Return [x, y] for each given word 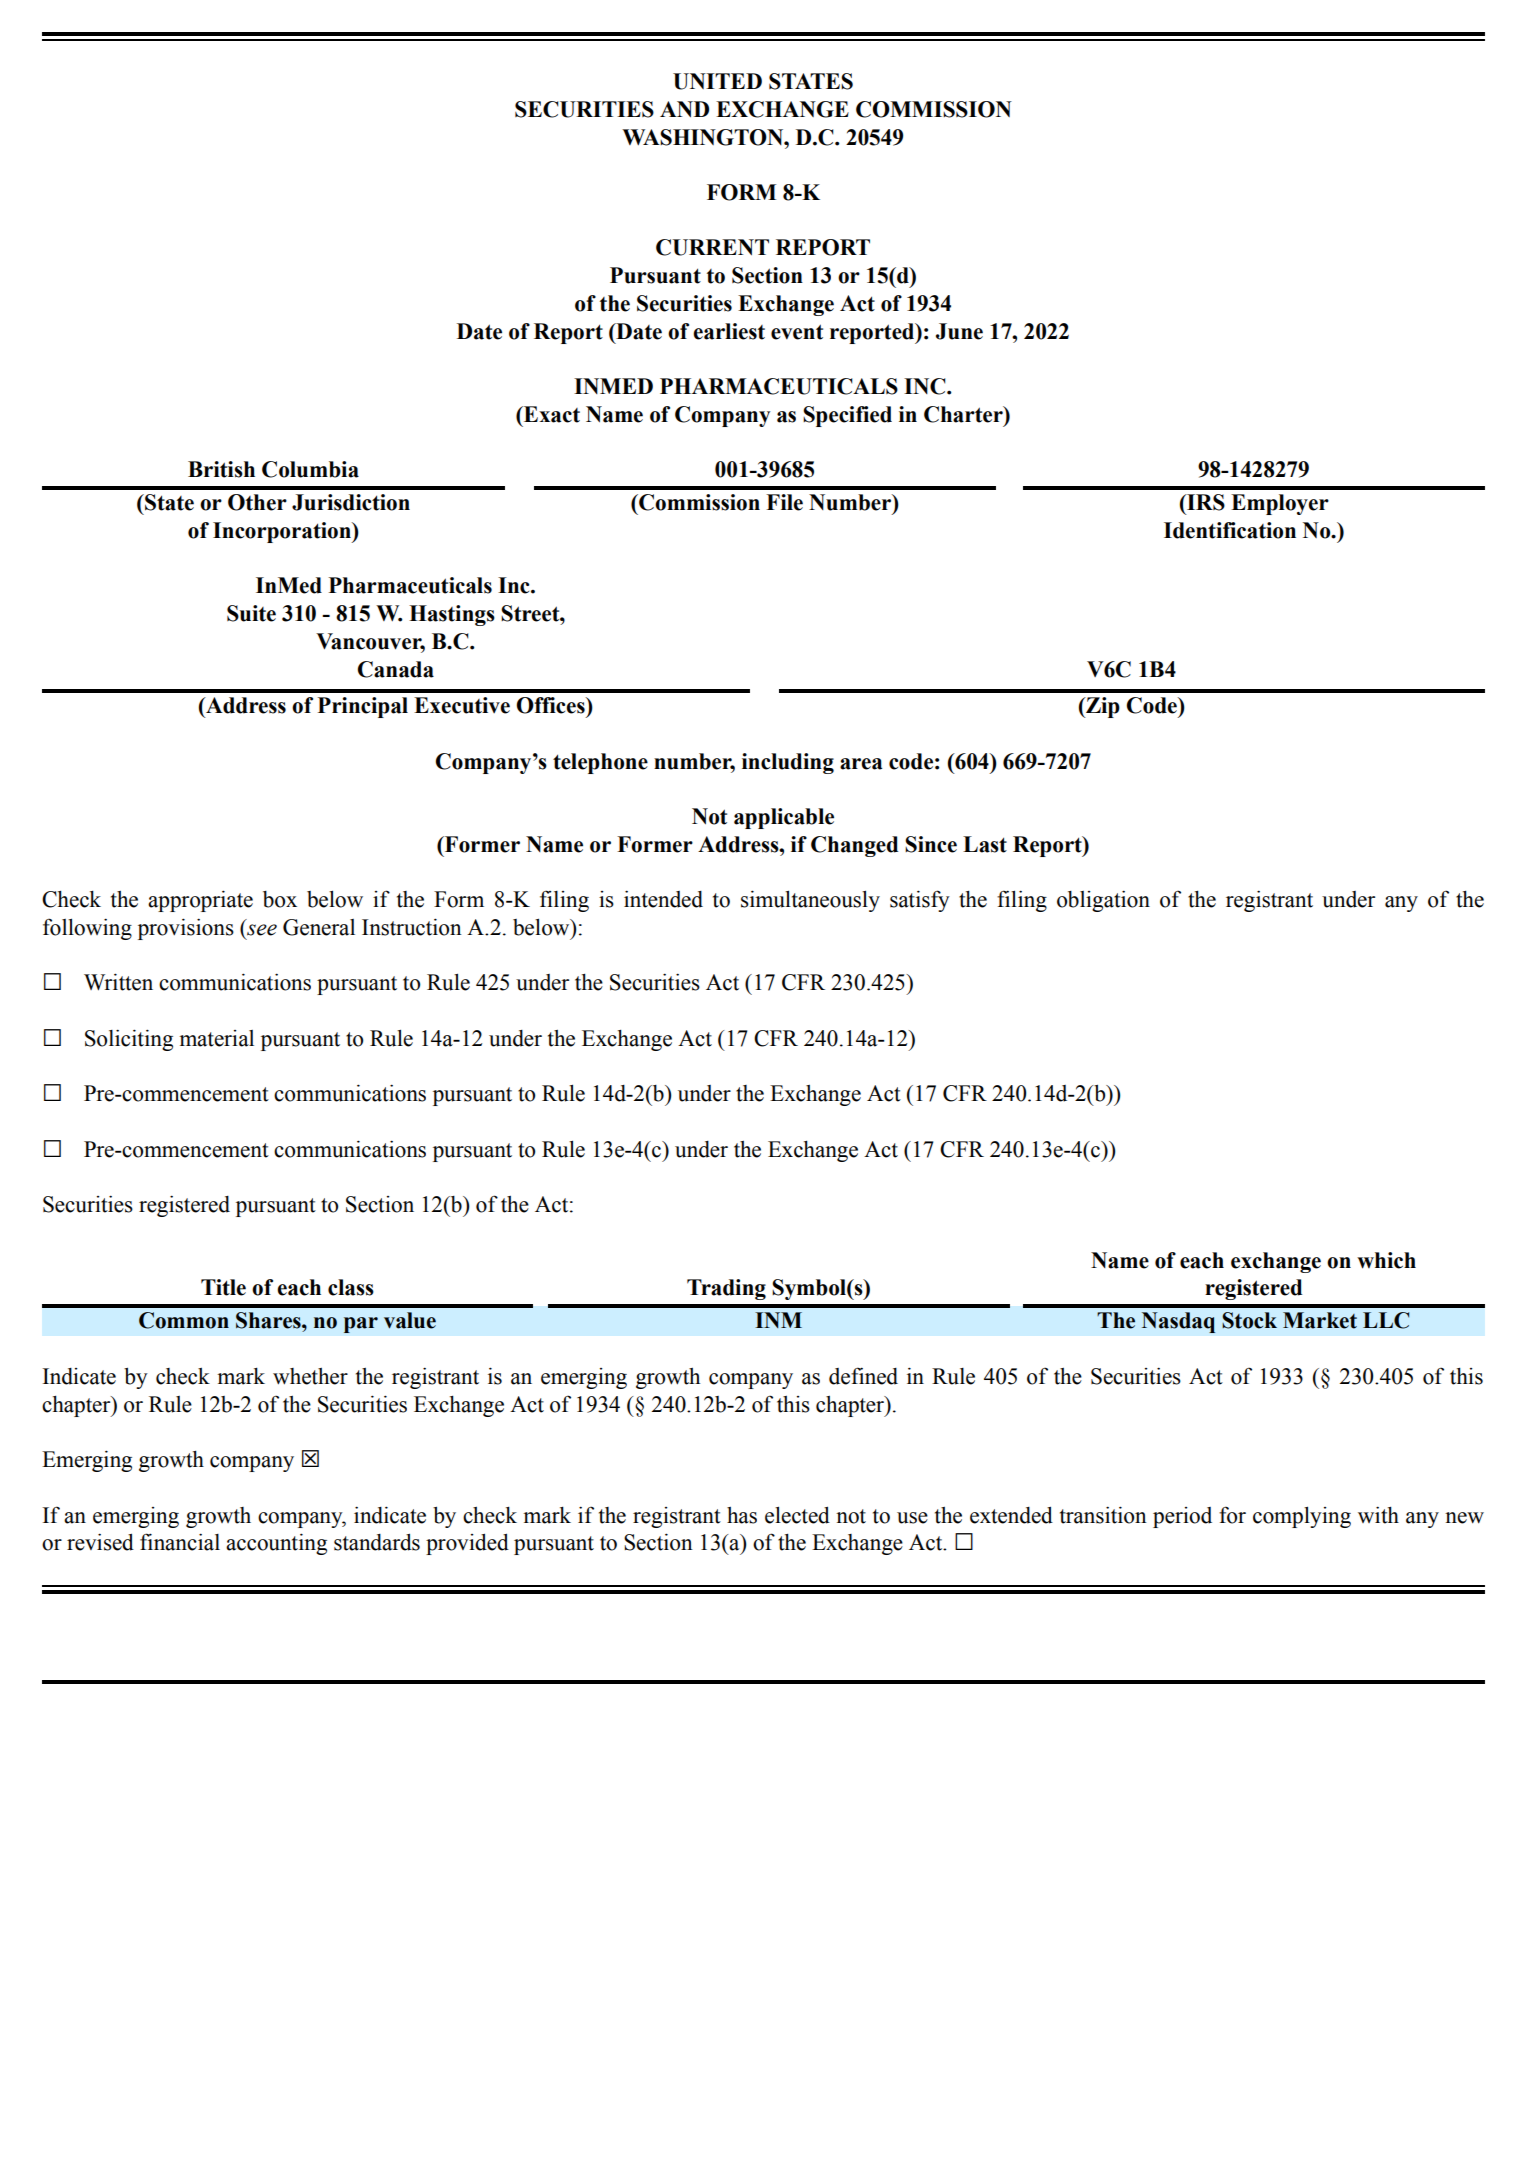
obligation [1103, 901]
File [784, 502]
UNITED [717, 81]
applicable [784, 818]
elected [797, 1515]
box [280, 899]
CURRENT [712, 247]
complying [1302, 1517]
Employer [1280, 504]
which [1386, 1260]
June [959, 331]
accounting [276, 1544]
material [216, 1038]
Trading [726, 1289]
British [221, 469]
